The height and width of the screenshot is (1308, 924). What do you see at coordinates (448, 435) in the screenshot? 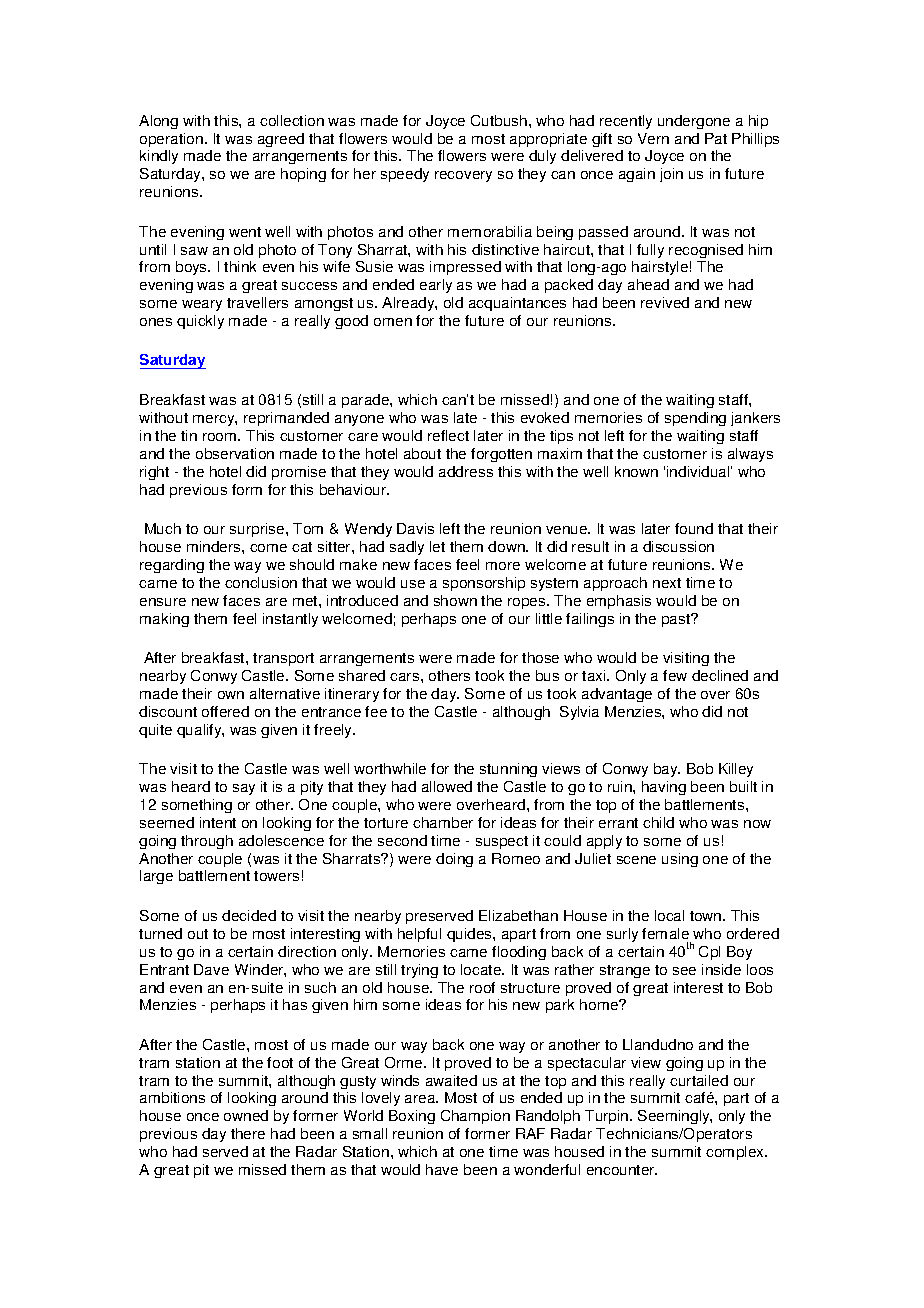
I see `reflect` at bounding box center [448, 435].
